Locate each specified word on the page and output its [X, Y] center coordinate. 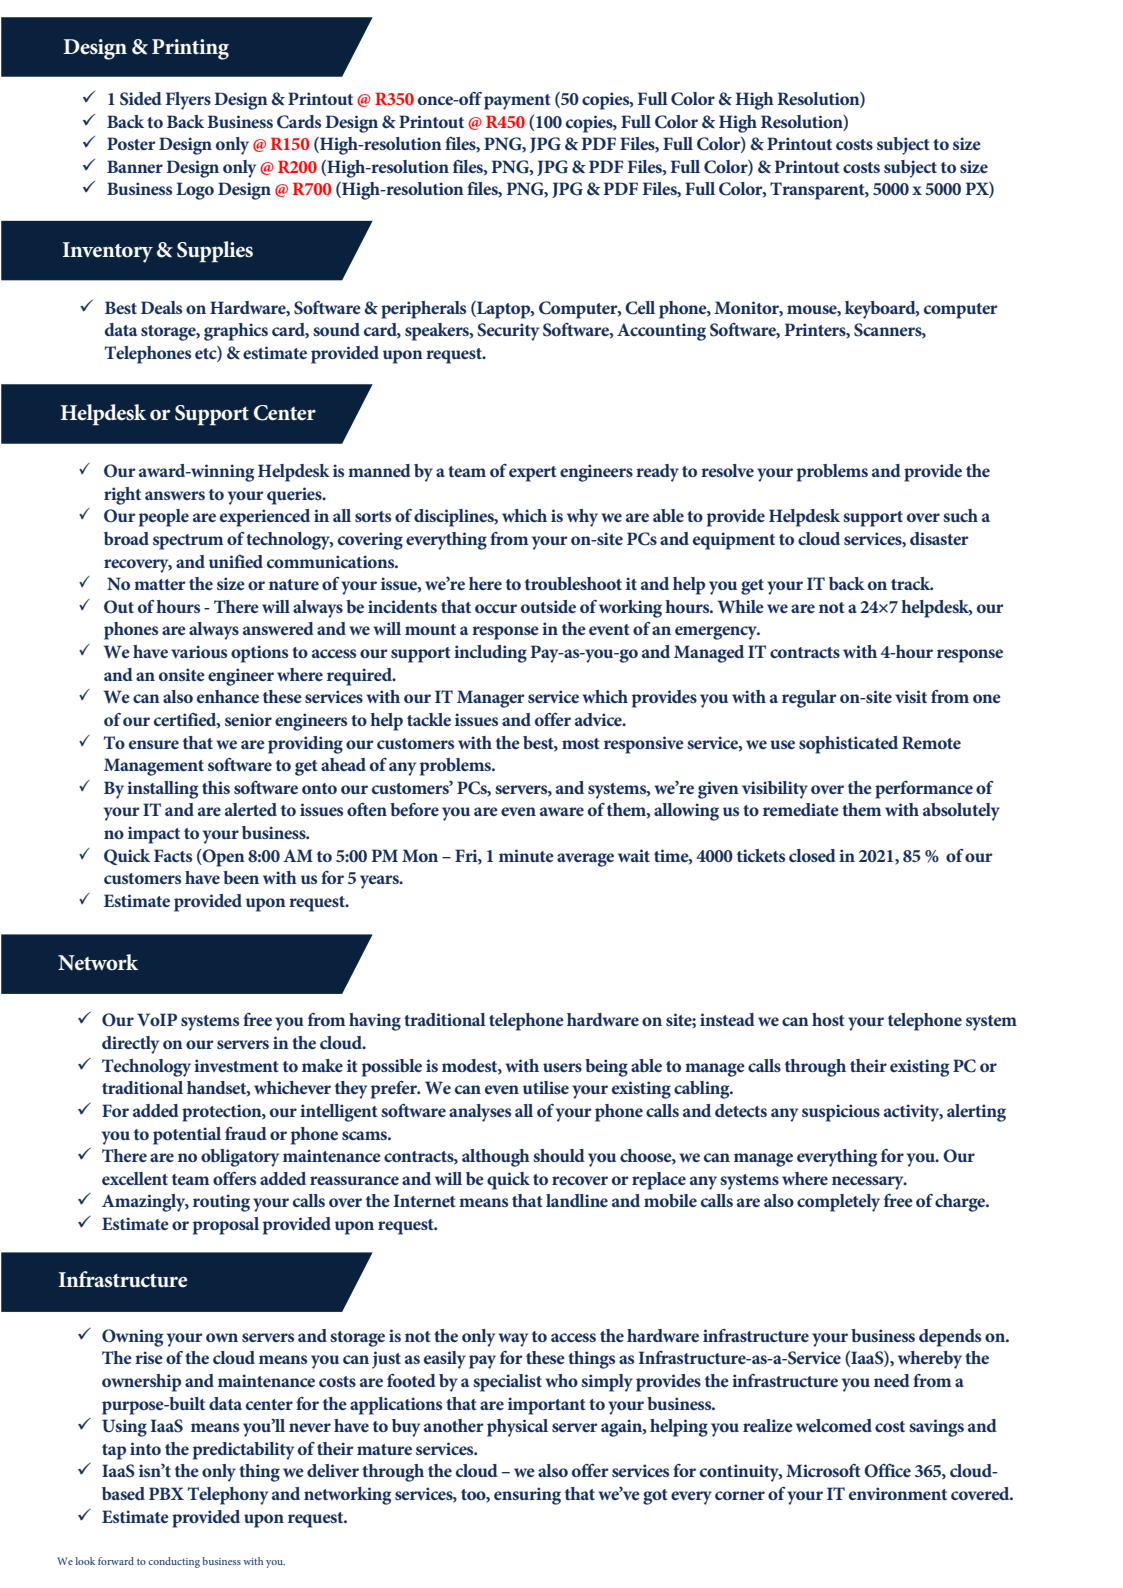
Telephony [228, 1496]
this [216, 787]
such [960, 515]
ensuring [527, 1496]
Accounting [661, 332]
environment [898, 1493]
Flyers [188, 101]
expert [533, 474]
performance [924, 790]
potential [187, 1136]
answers [175, 495]
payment [517, 102]
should [559, 1155]
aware [562, 811]
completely [838, 1203]
